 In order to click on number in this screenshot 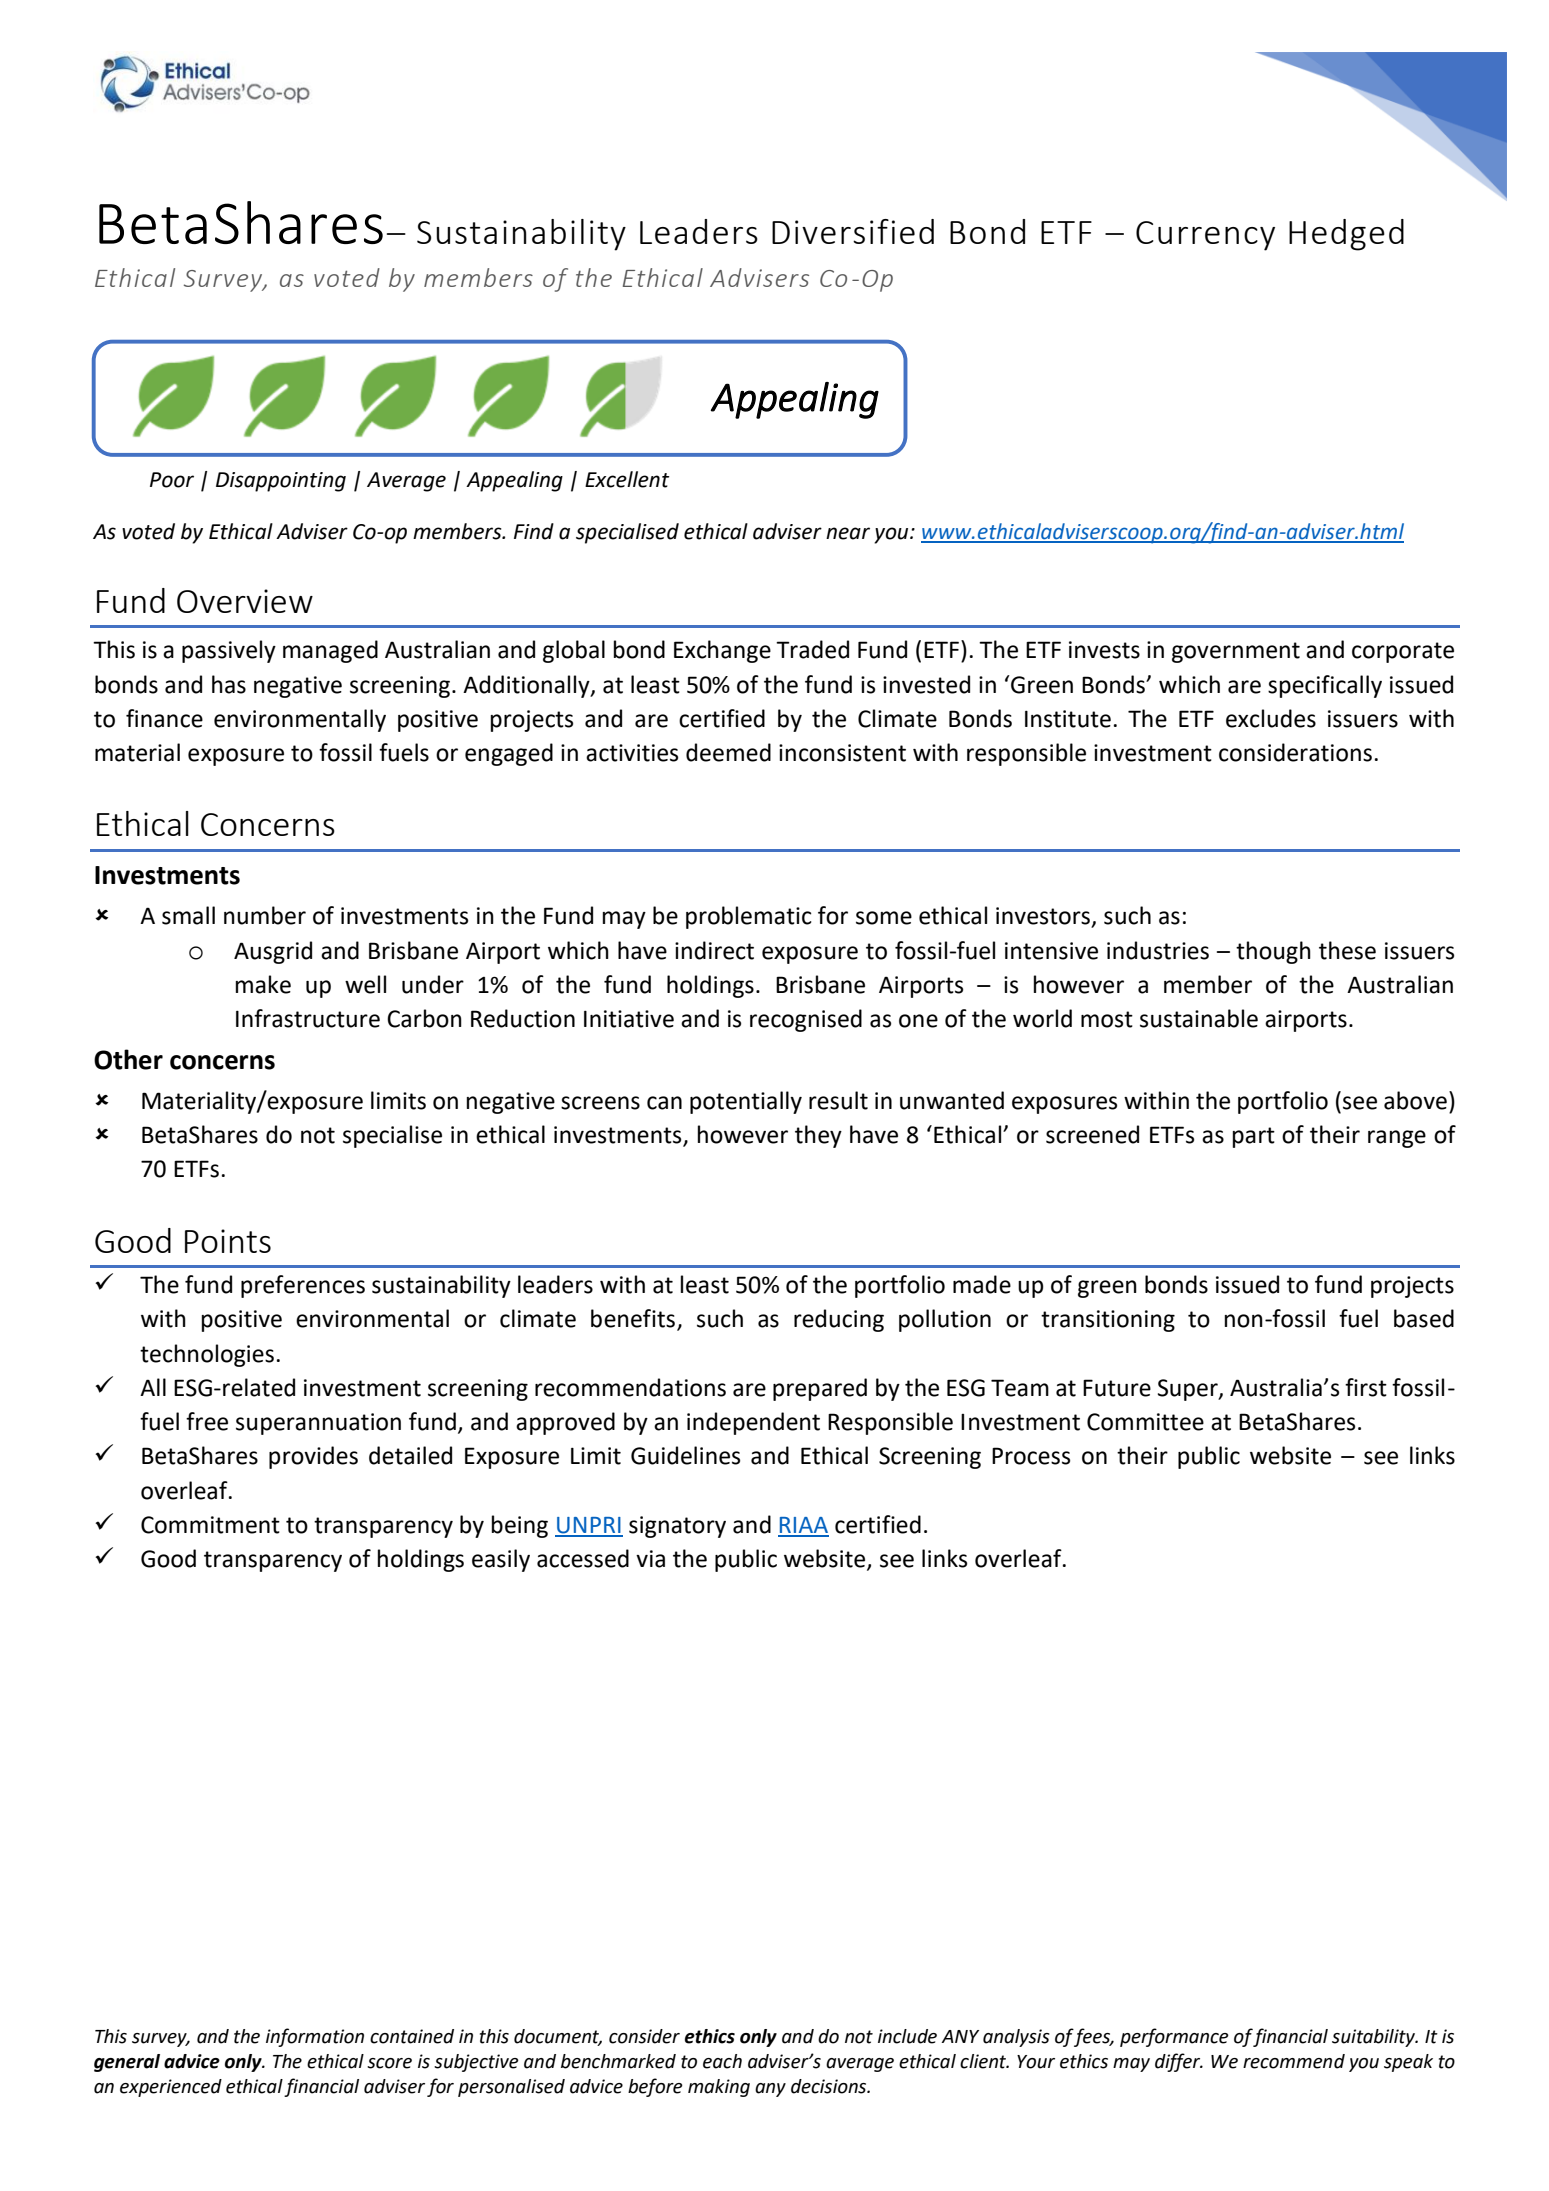, I will do `click(265, 915)`.
